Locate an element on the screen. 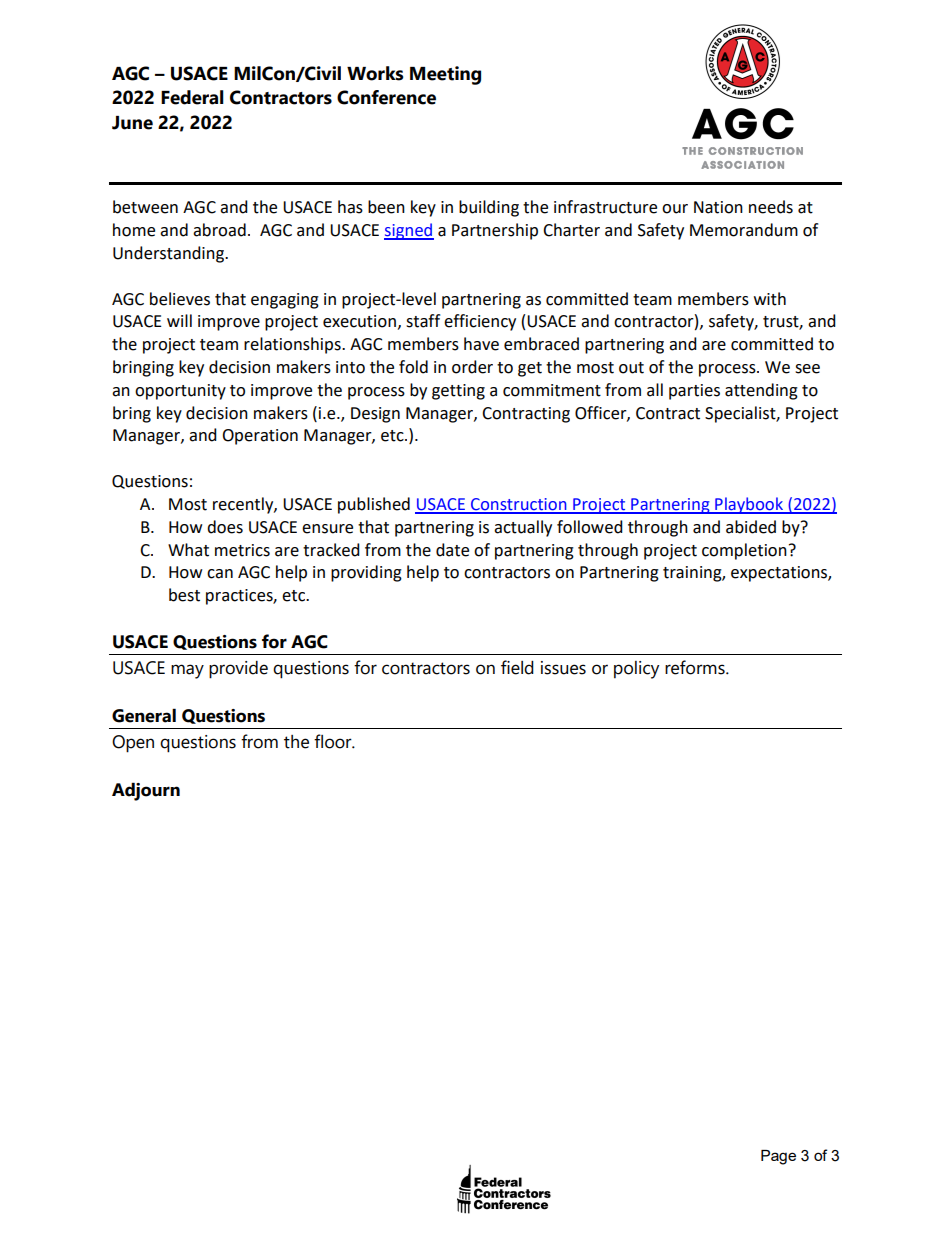  parties is located at coordinates (694, 392).
